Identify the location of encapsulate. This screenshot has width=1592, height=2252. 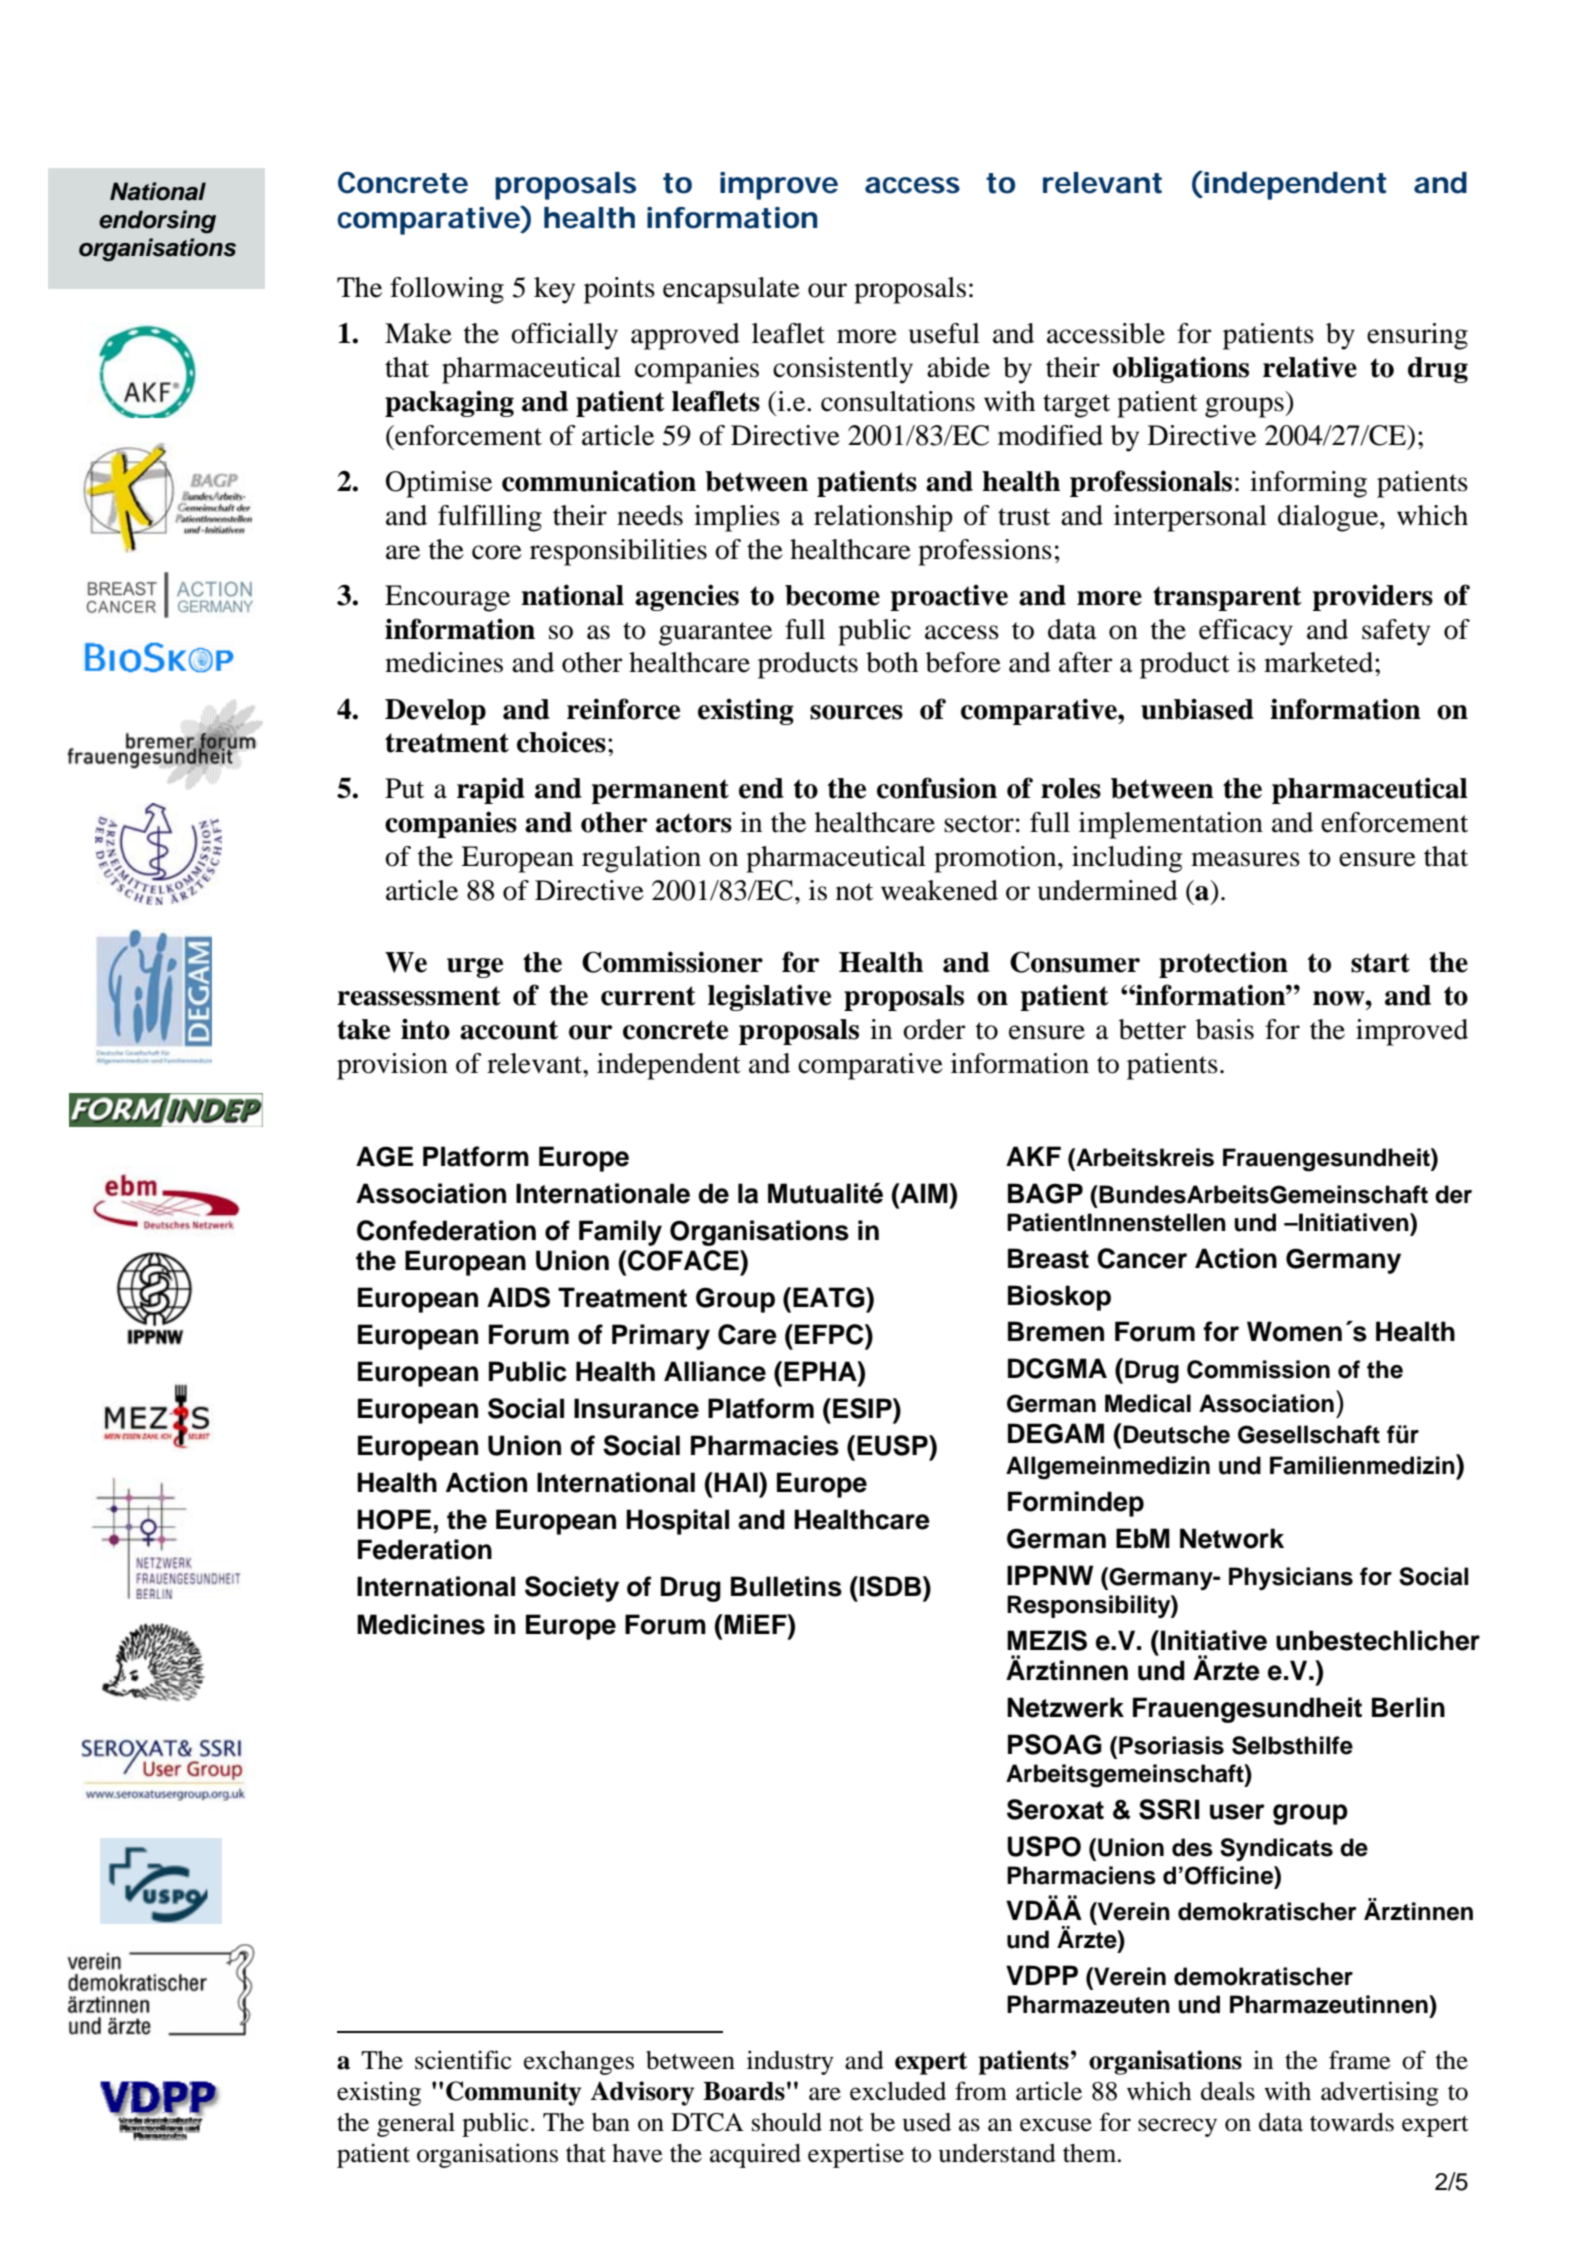
(731, 290).
